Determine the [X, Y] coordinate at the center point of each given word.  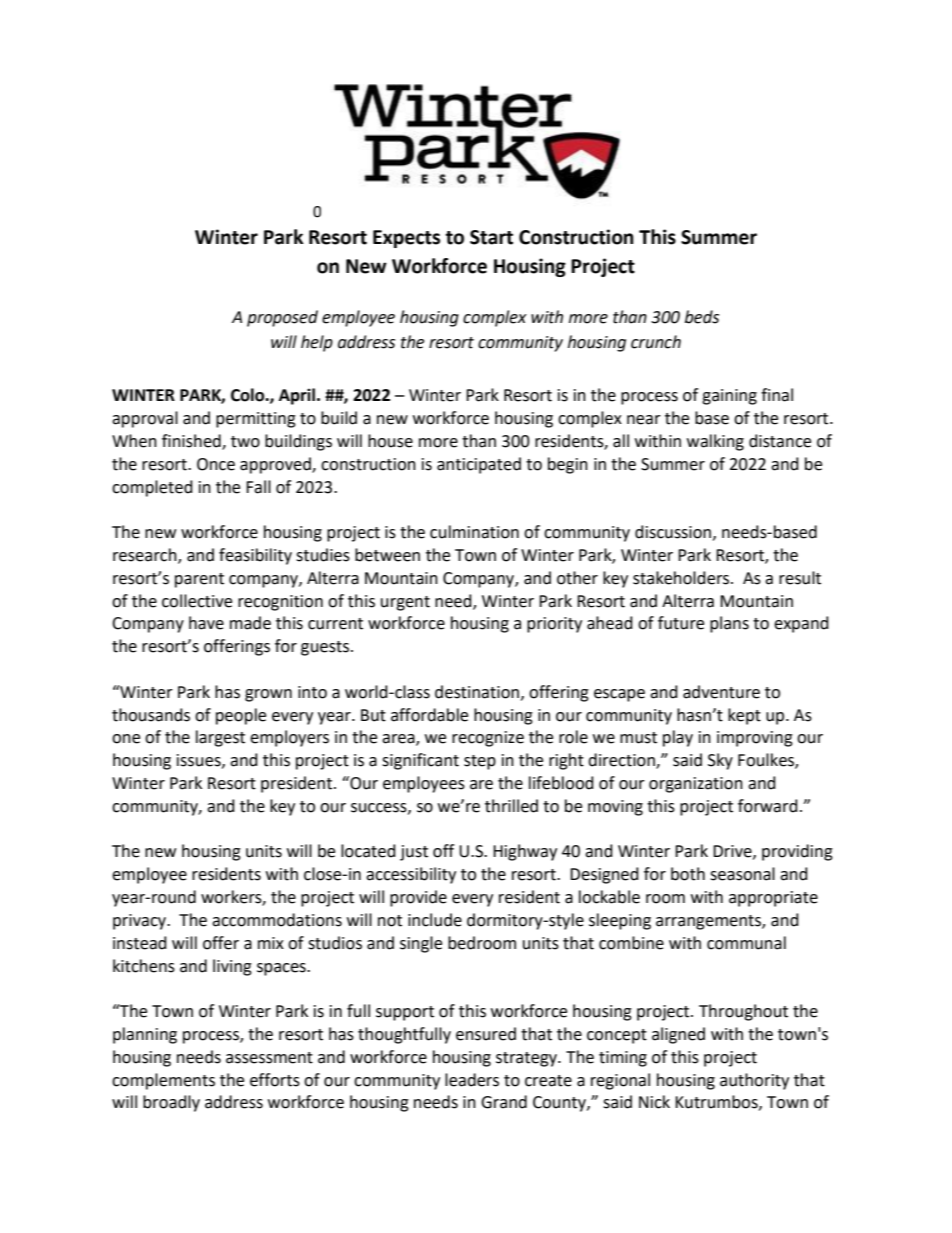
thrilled [511, 806]
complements [163, 1081]
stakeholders [682, 578]
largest [220, 738]
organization [696, 785]
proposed [282, 318]
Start [491, 237]
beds [702, 317]
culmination [474, 532]
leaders [472, 1080]
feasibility [255, 556]
